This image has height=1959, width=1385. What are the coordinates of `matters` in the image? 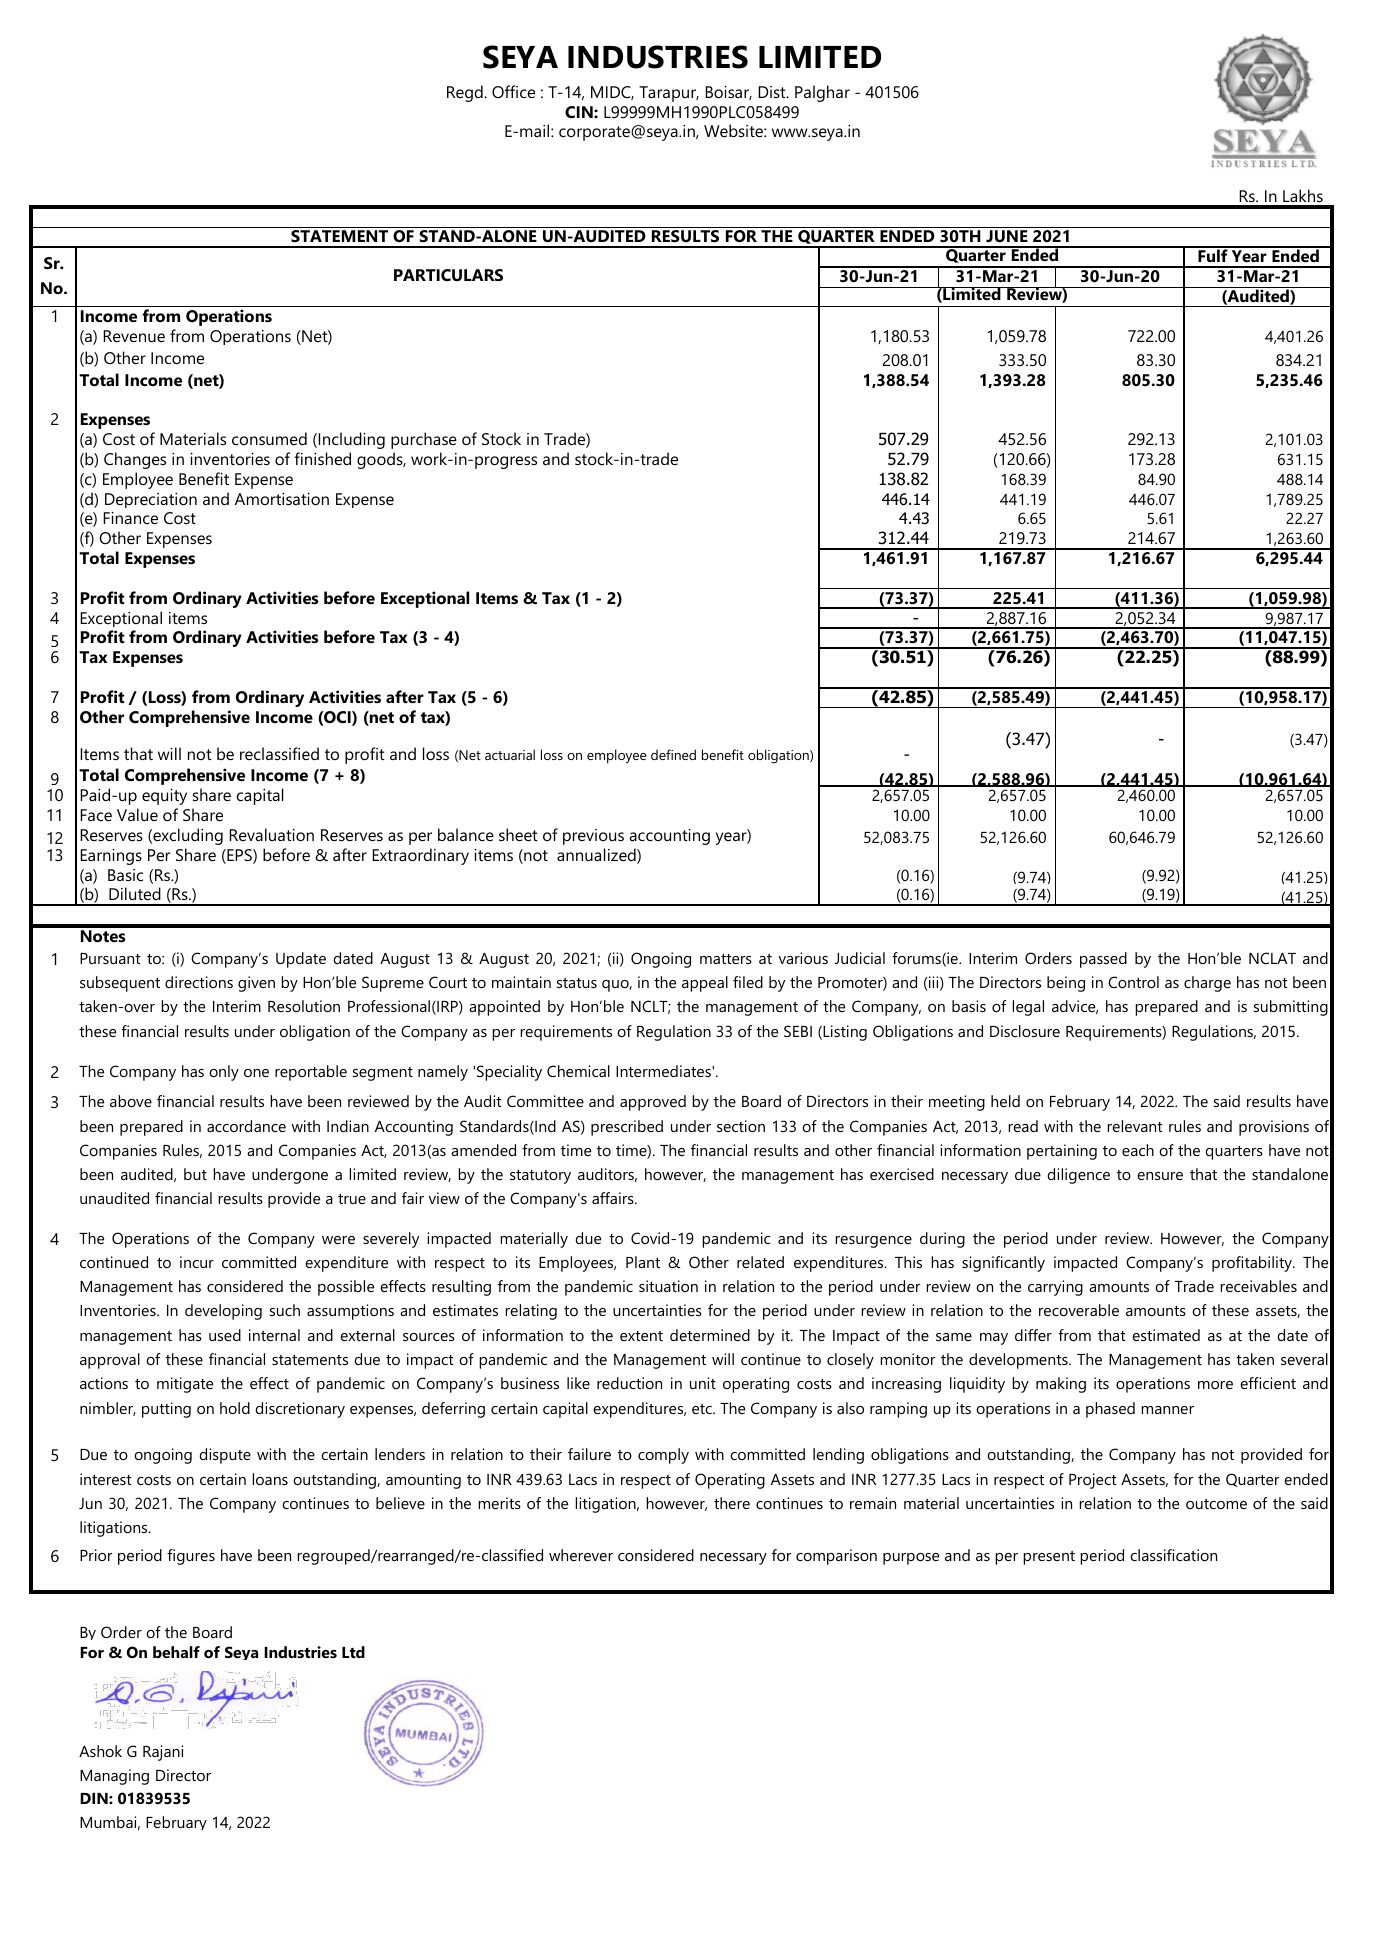 It's located at (726, 959).
